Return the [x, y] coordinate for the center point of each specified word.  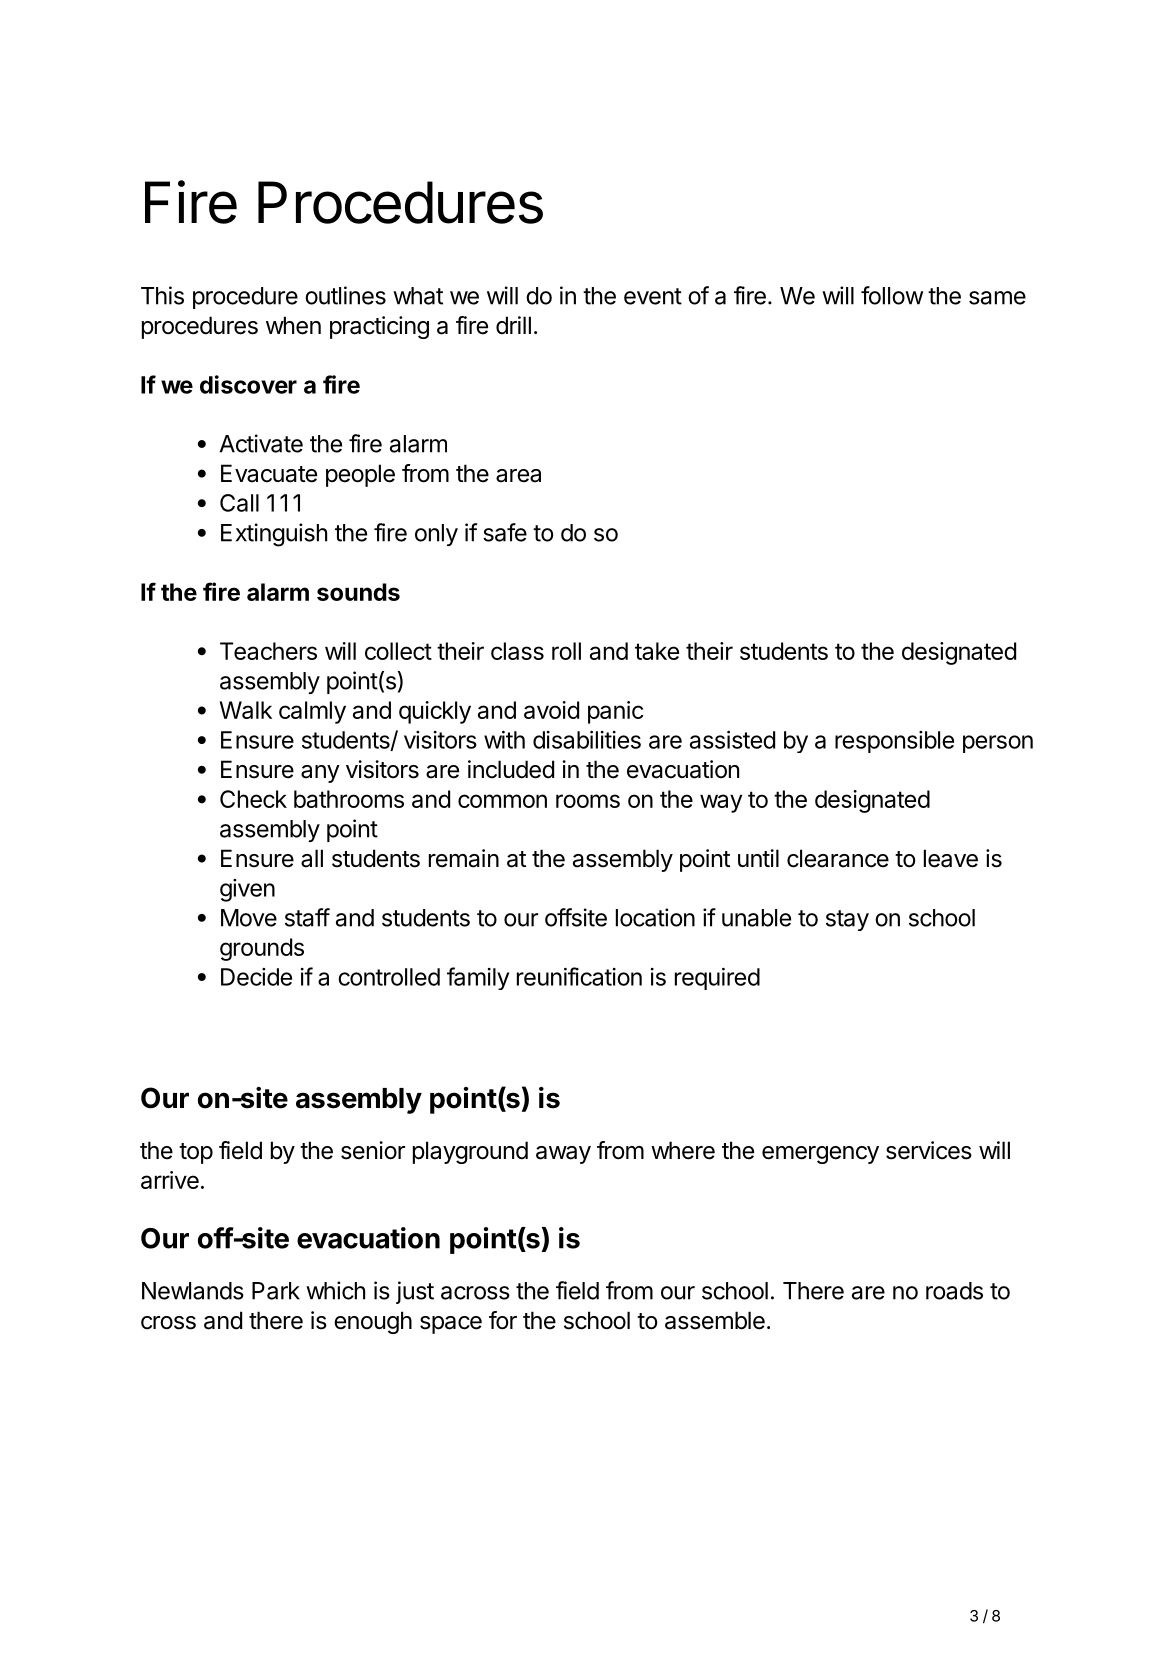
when [293, 325]
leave [951, 858]
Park [276, 1291]
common [502, 801]
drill [513, 325]
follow [892, 295]
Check [253, 799]
